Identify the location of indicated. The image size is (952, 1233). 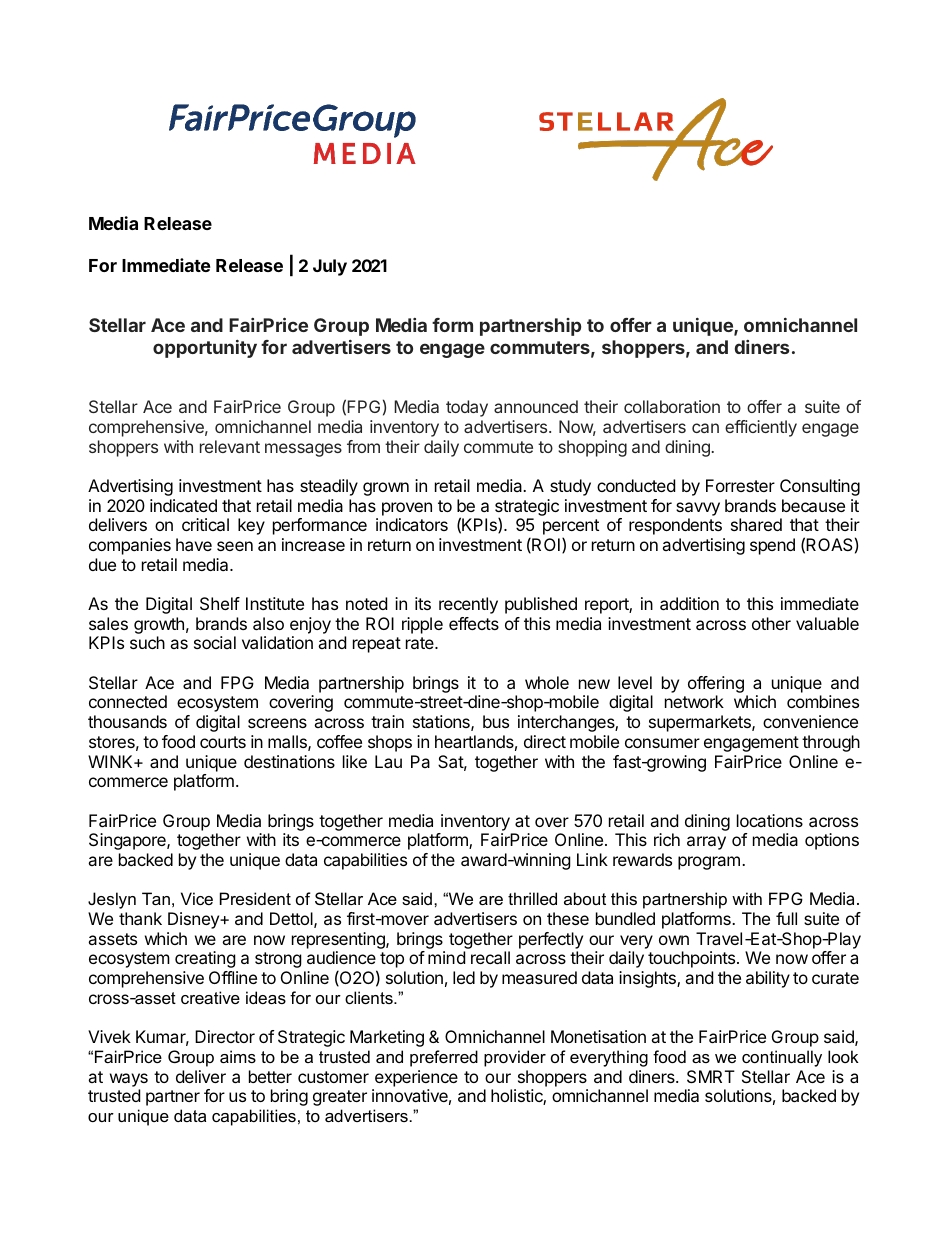
(183, 505).
